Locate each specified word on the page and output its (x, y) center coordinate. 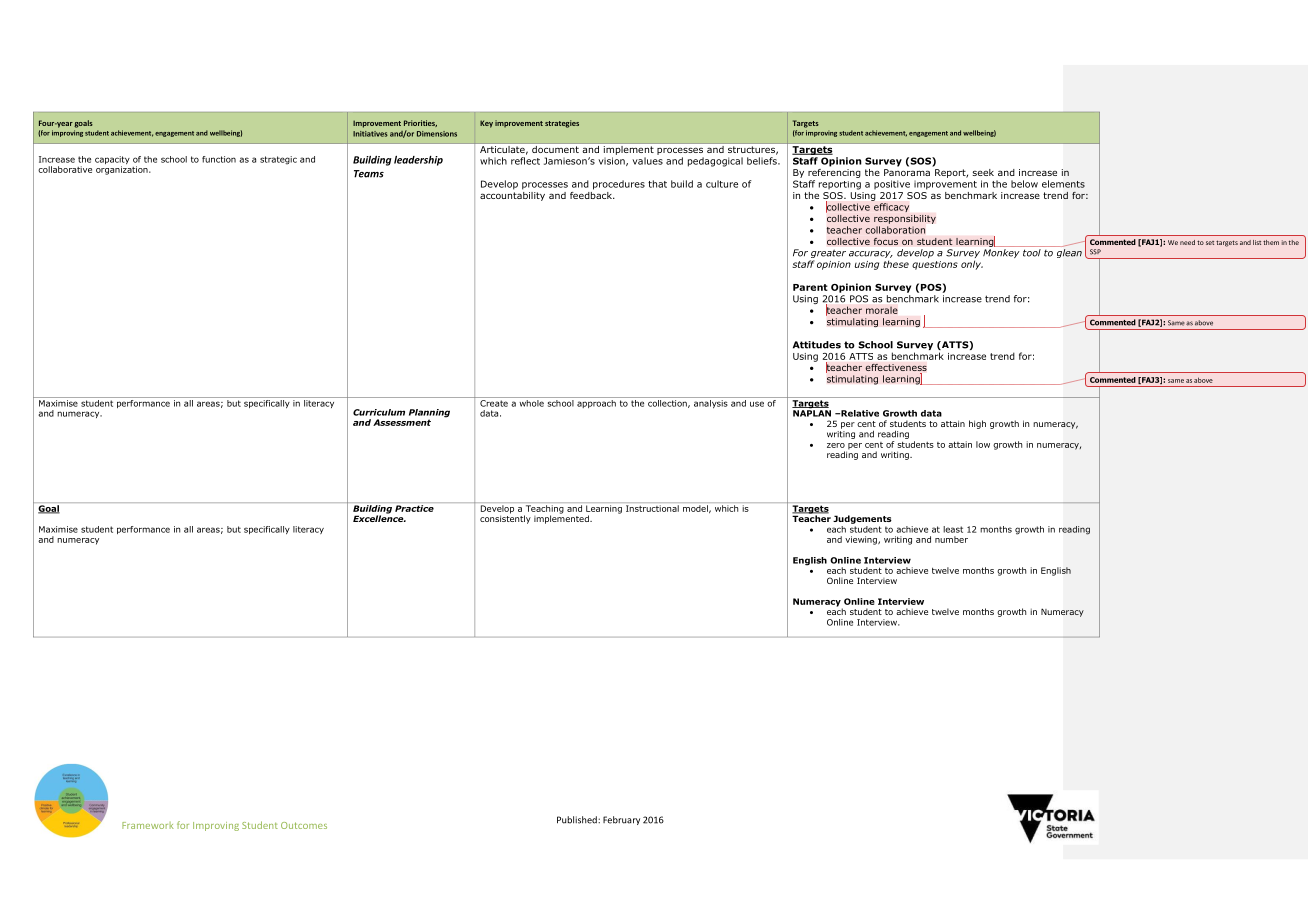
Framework (148, 825)
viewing (862, 540)
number (951, 539)
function (219, 159)
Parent (810, 287)
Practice (414, 508)
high (977, 424)
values (647, 161)
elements (1063, 184)
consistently (505, 518)
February (621, 820)
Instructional (652, 508)
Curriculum (379, 412)
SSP (1095, 252)
